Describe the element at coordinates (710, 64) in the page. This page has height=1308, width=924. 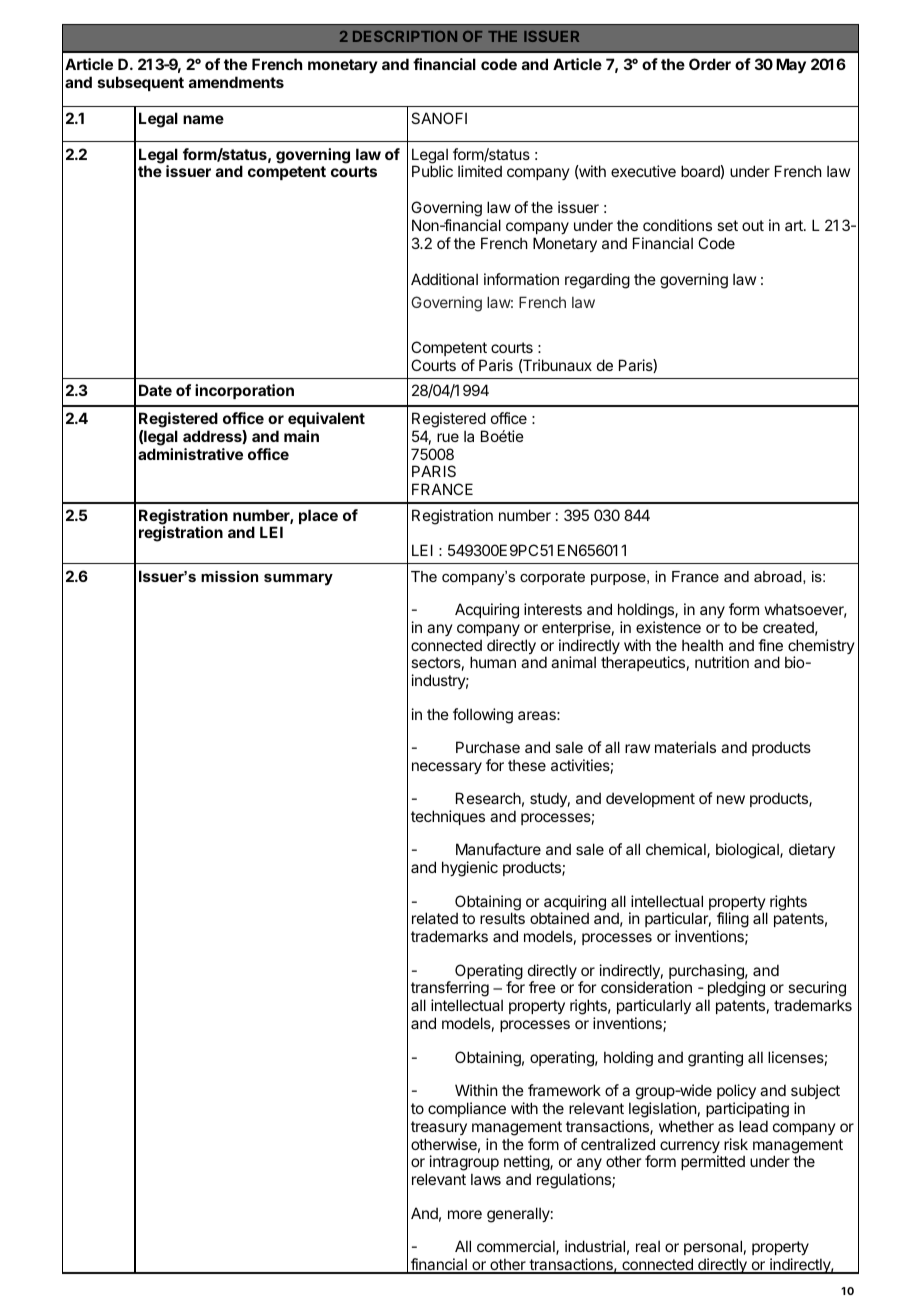
I see `Order` at that location.
